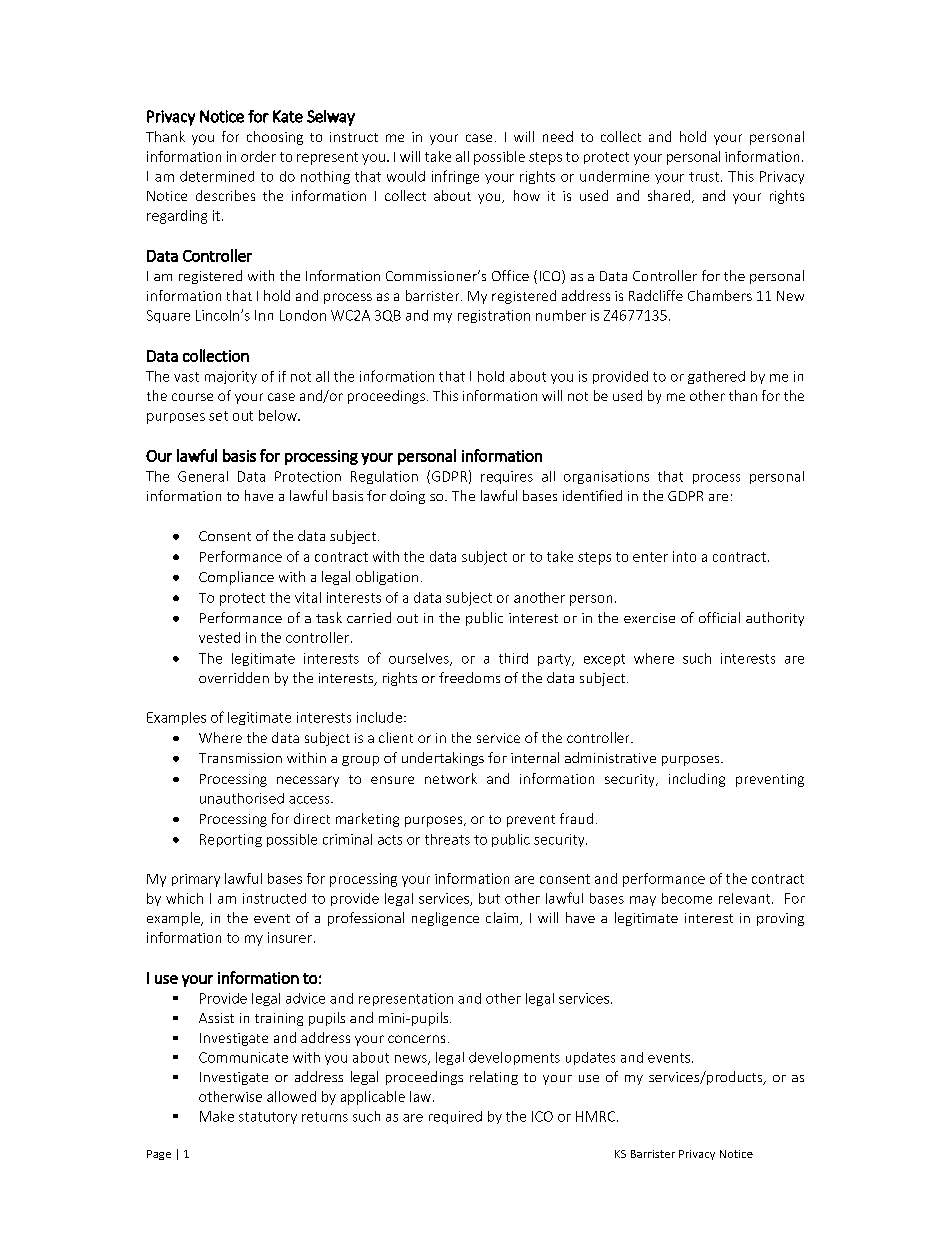 This screenshot has width=952, height=1233. Describe the element at coordinates (451, 778) in the screenshot. I see `network` at that location.
